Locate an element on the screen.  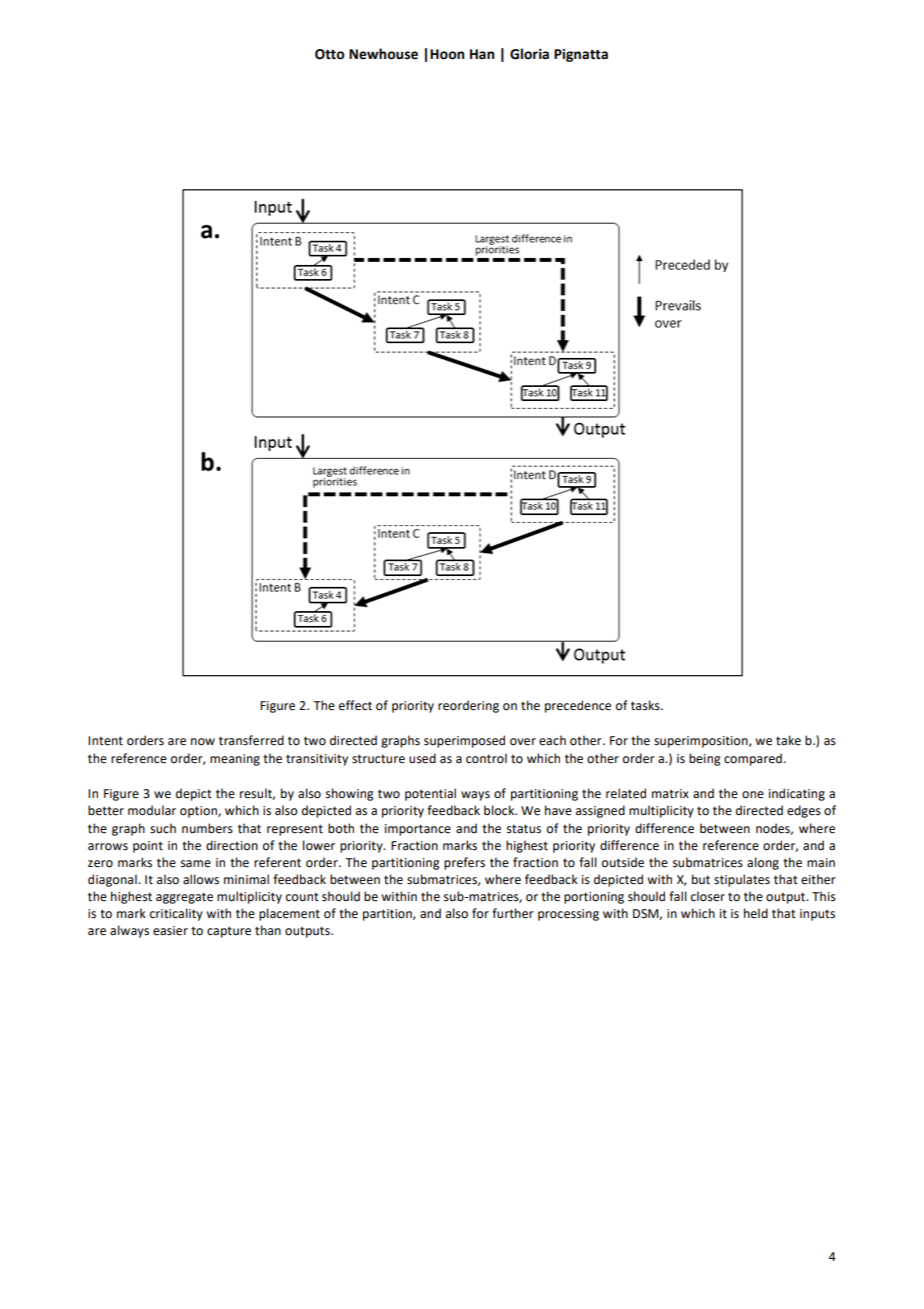
tasks is located at coordinates (646, 705).
